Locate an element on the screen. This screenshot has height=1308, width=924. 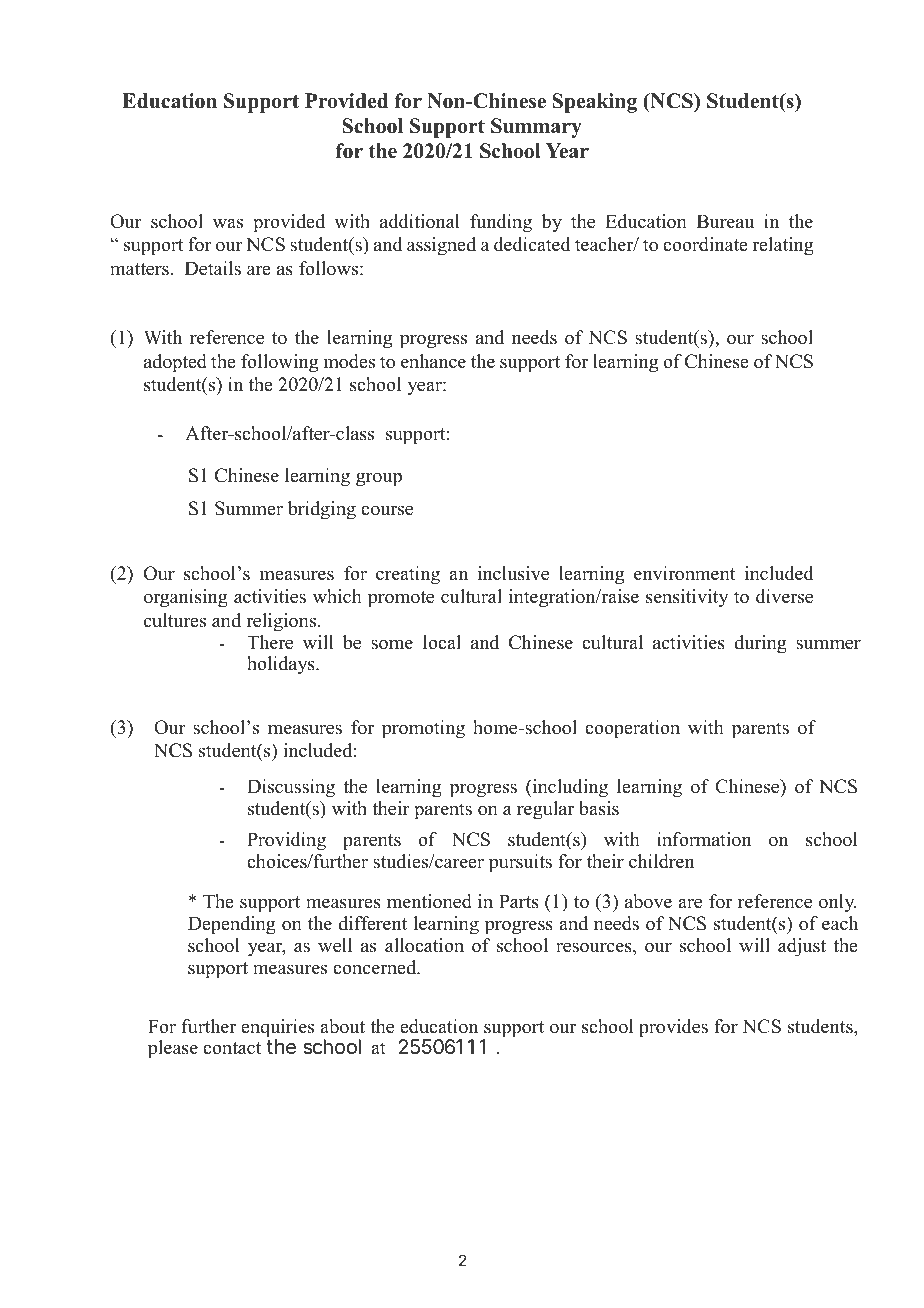
provides is located at coordinates (673, 1028).
